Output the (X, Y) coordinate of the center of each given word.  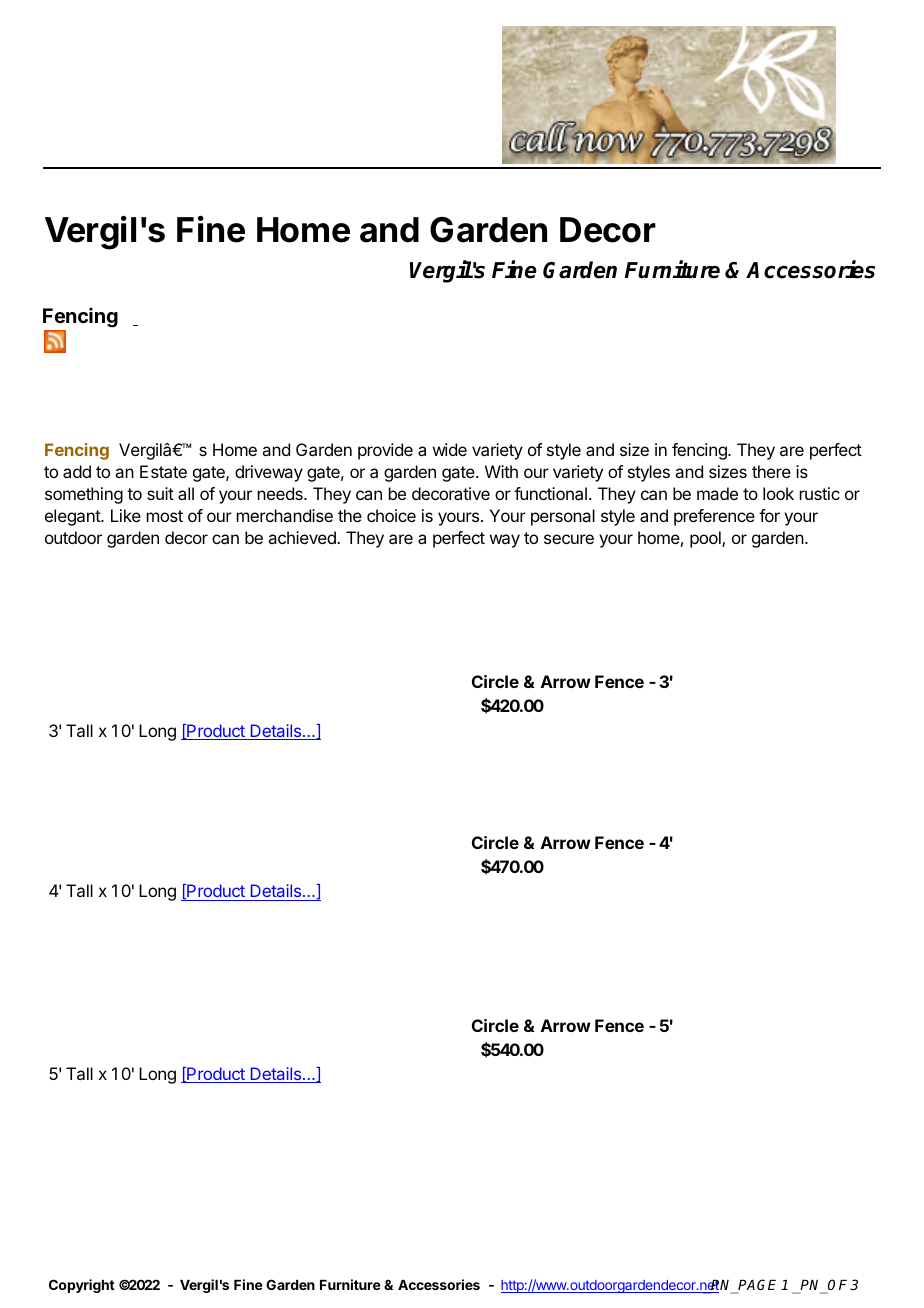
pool (706, 539)
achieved (303, 537)
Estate (163, 471)
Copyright (82, 1286)
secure (569, 539)
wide (450, 449)
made (717, 493)
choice (391, 515)
